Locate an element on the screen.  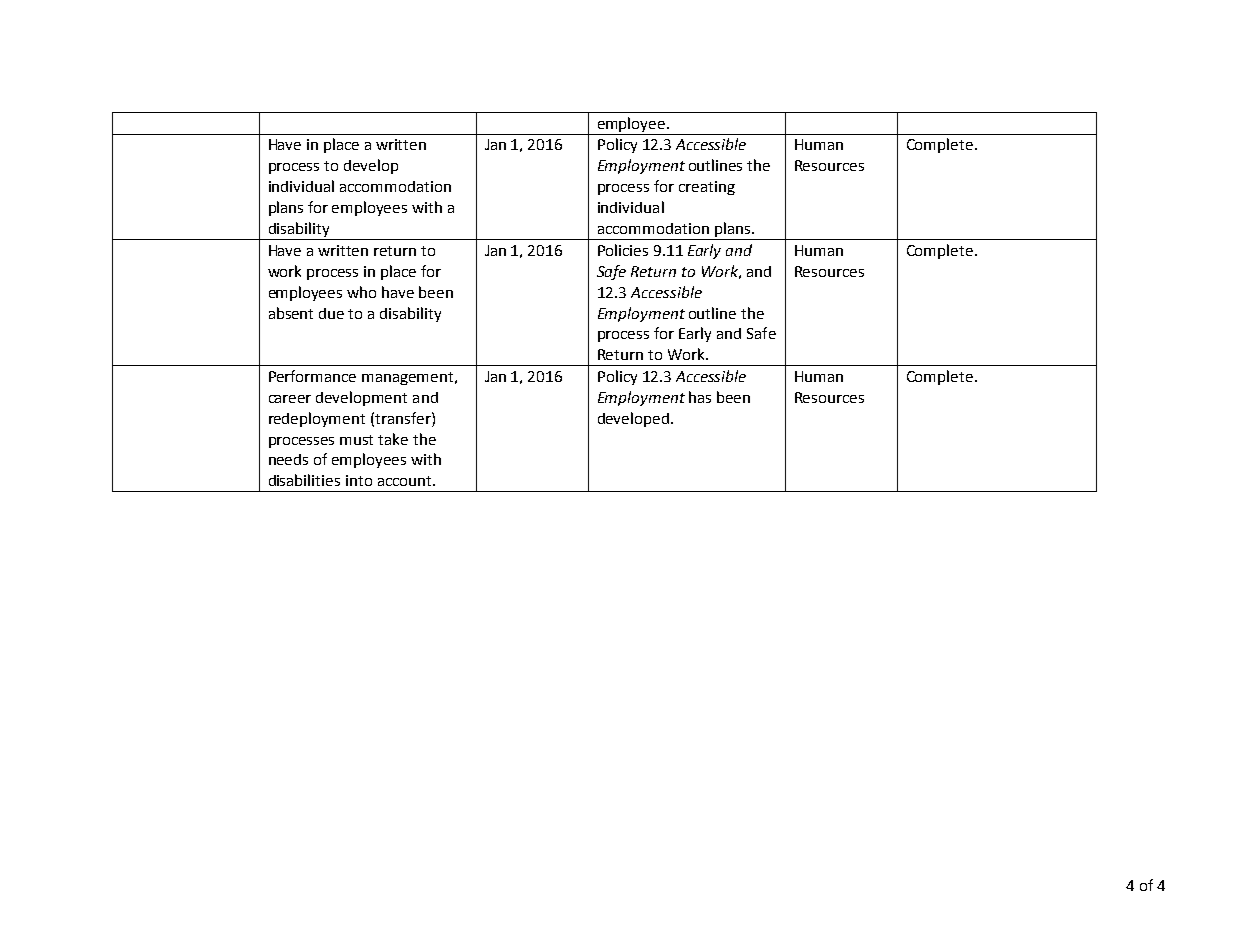
has is located at coordinates (700, 397).
